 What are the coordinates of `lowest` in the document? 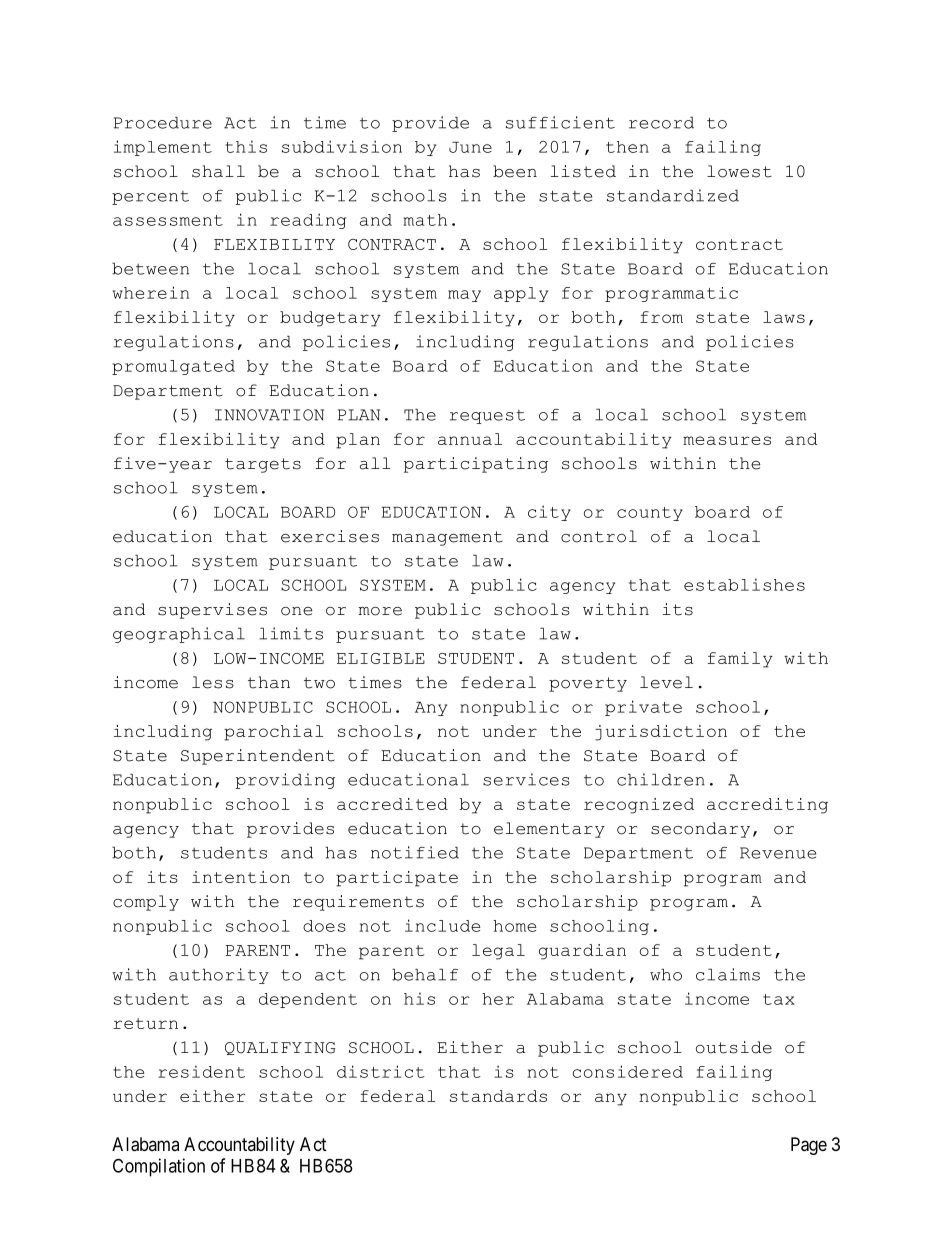 It's located at (739, 171).
